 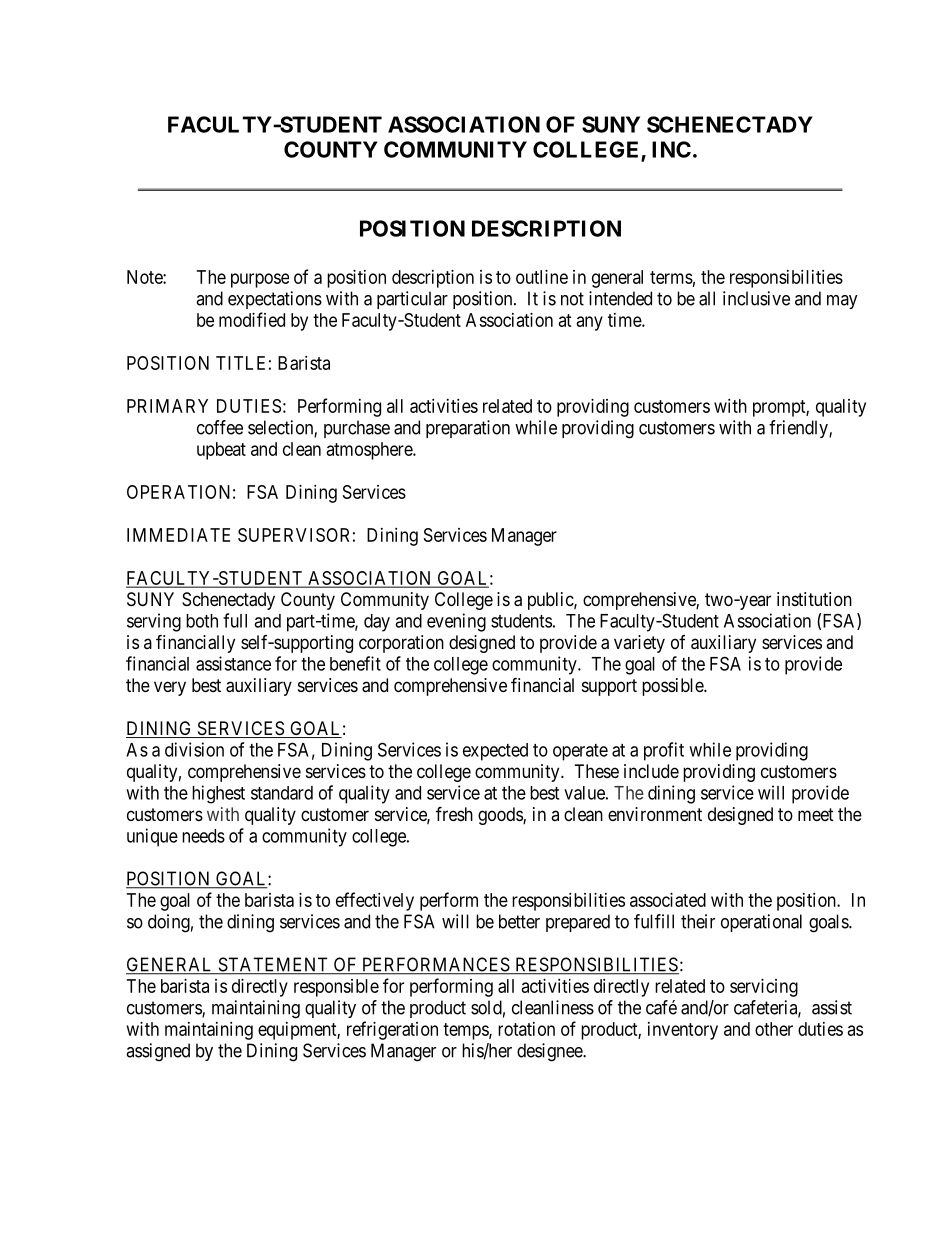 I want to click on assigned, so click(x=158, y=1052).
